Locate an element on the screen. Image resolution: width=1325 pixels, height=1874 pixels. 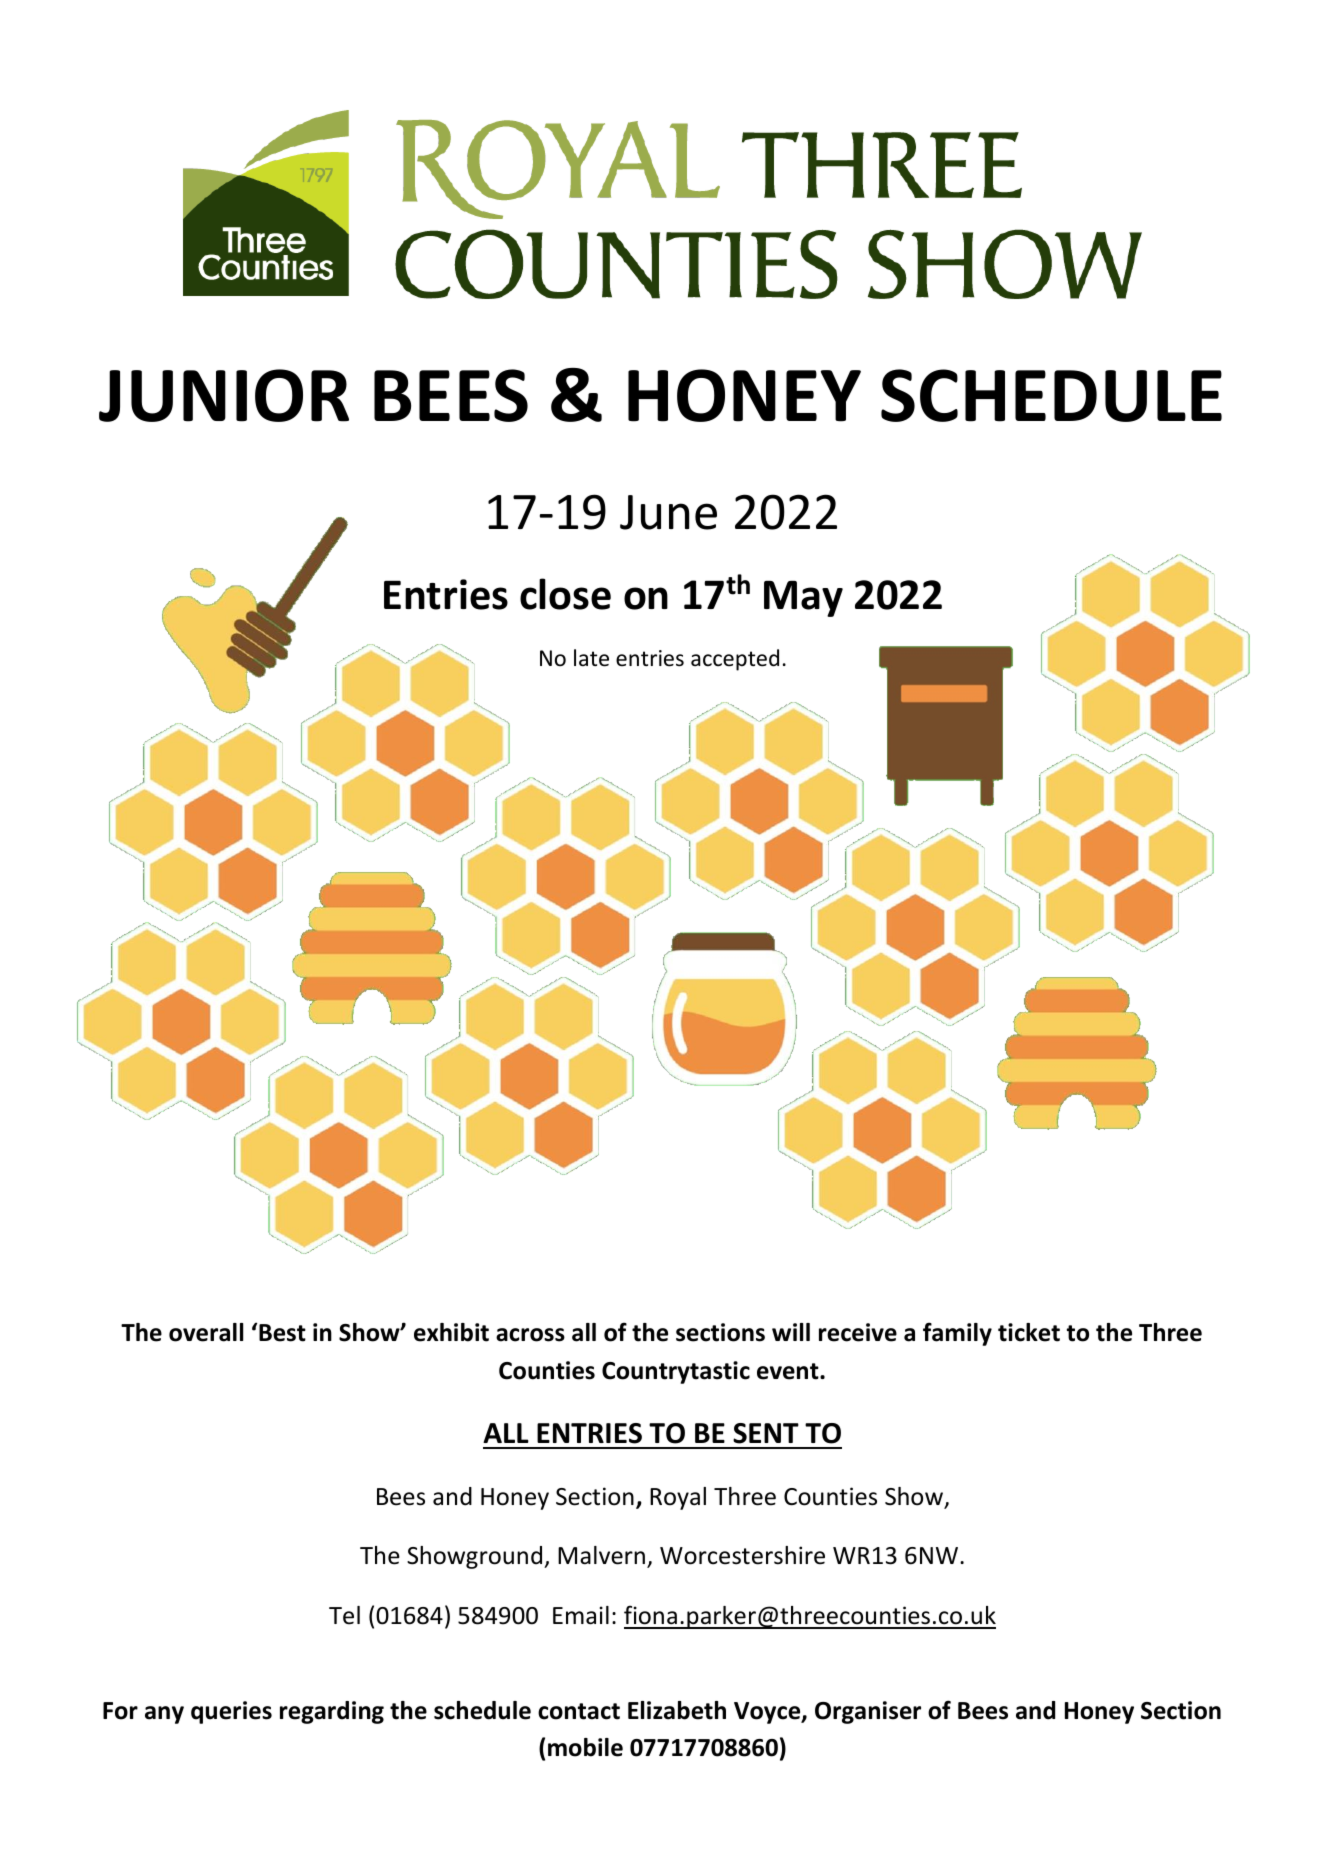
June is located at coordinates (668, 512).
